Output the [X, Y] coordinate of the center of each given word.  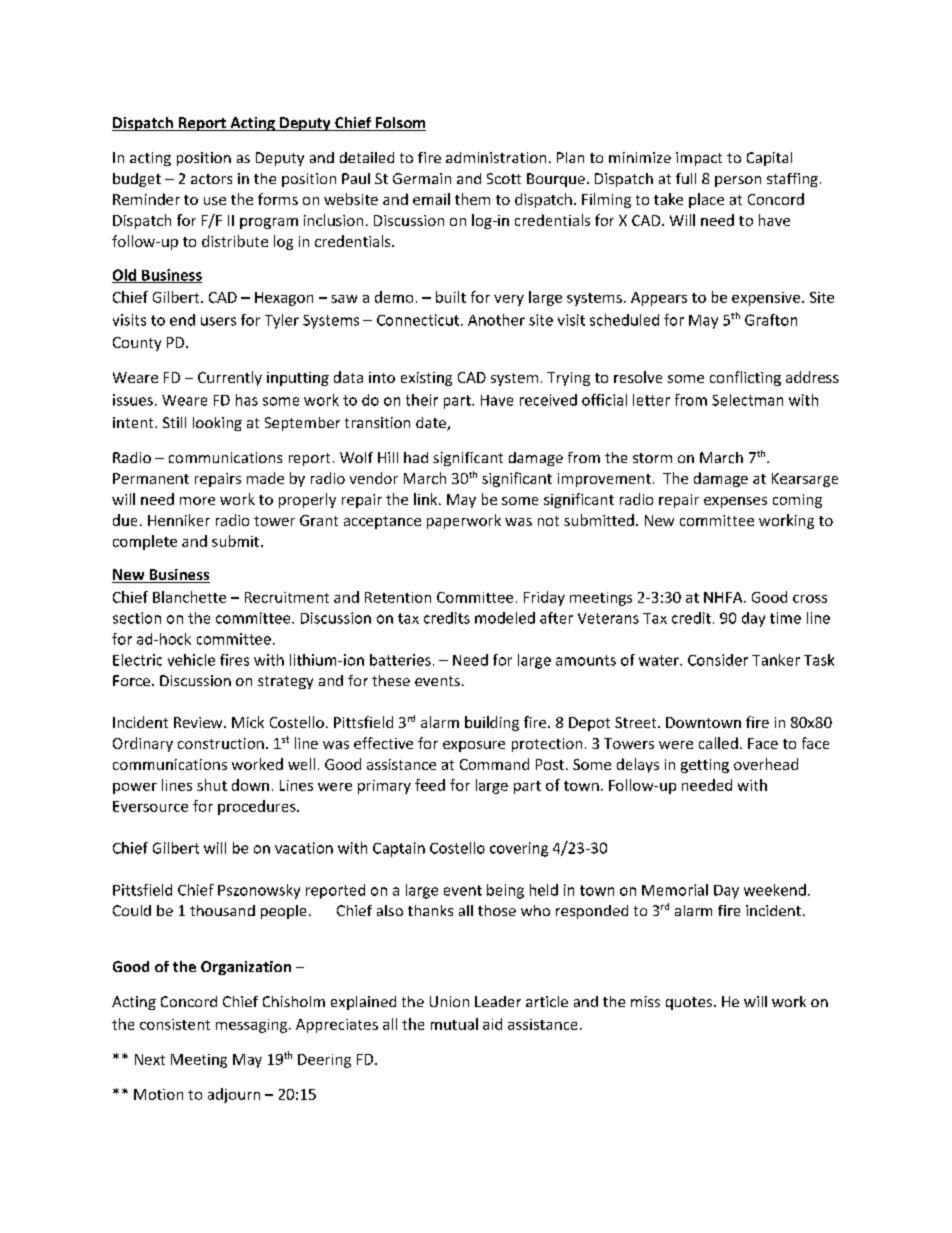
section [137, 618]
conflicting [745, 378]
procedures [258, 807]
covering [519, 849]
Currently [230, 378]
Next [150, 1059]
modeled [505, 618]
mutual [454, 1024]
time [785, 618]
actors [211, 179]
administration [496, 157]
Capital [769, 159]
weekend [775, 890]
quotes [690, 1003]
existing [426, 379]
